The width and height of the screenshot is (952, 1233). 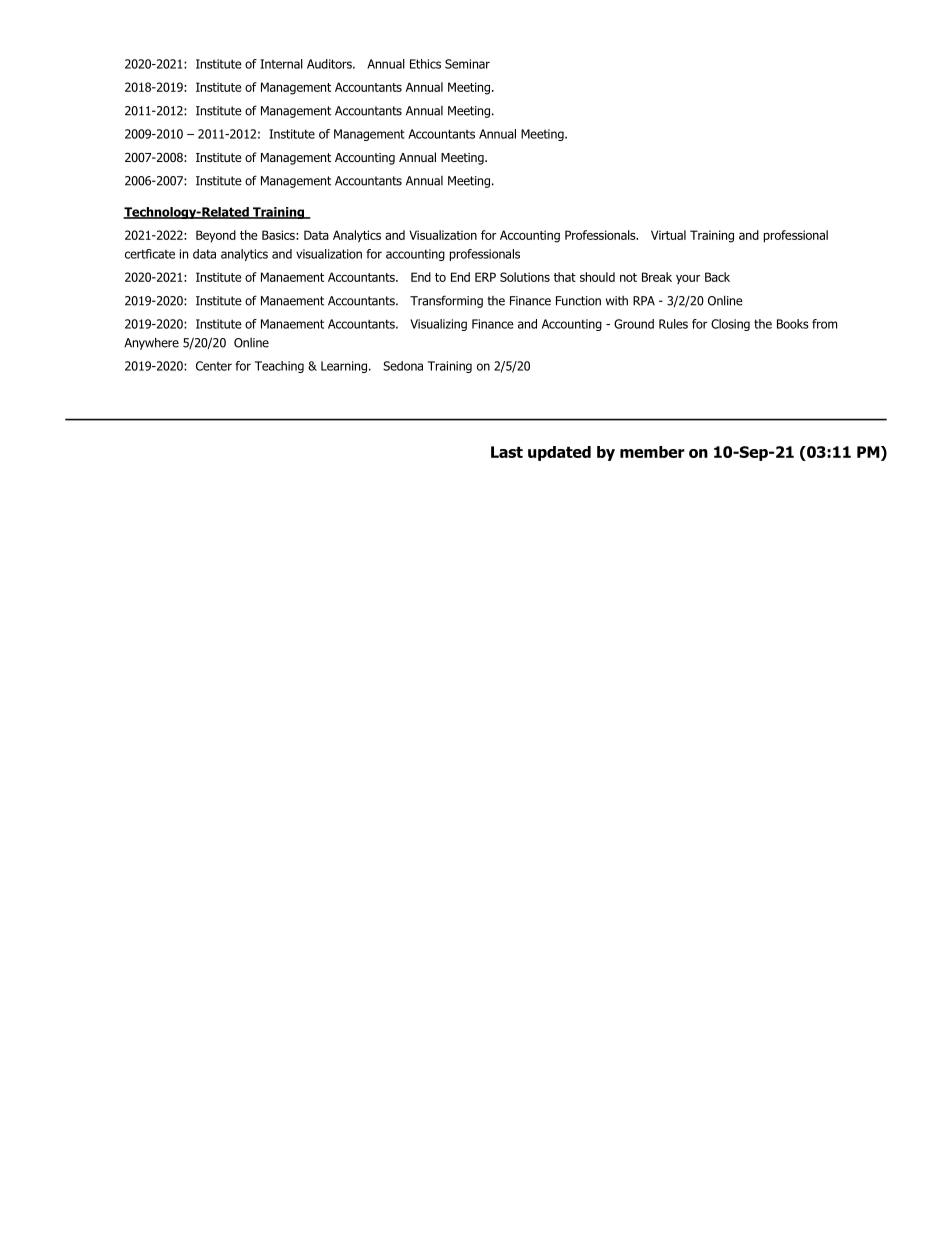 What do you see at coordinates (425, 64) in the screenshot?
I see `Ethics` at bounding box center [425, 64].
